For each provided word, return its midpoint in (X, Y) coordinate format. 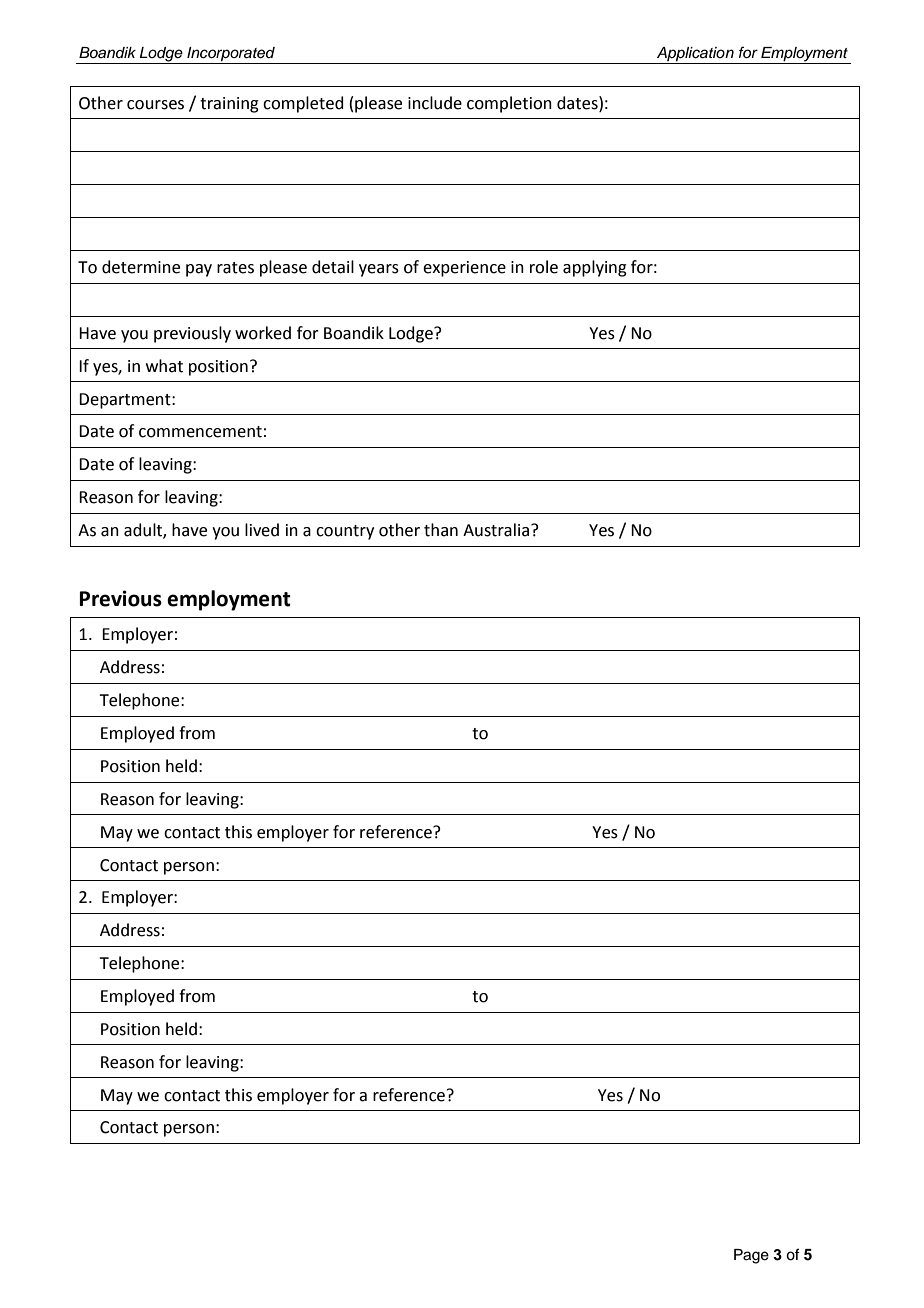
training (229, 105)
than (441, 530)
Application (695, 55)
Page (751, 1256)
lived (262, 530)
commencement (200, 432)
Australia (496, 530)
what (164, 366)
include (435, 103)
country (345, 532)
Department (126, 401)
